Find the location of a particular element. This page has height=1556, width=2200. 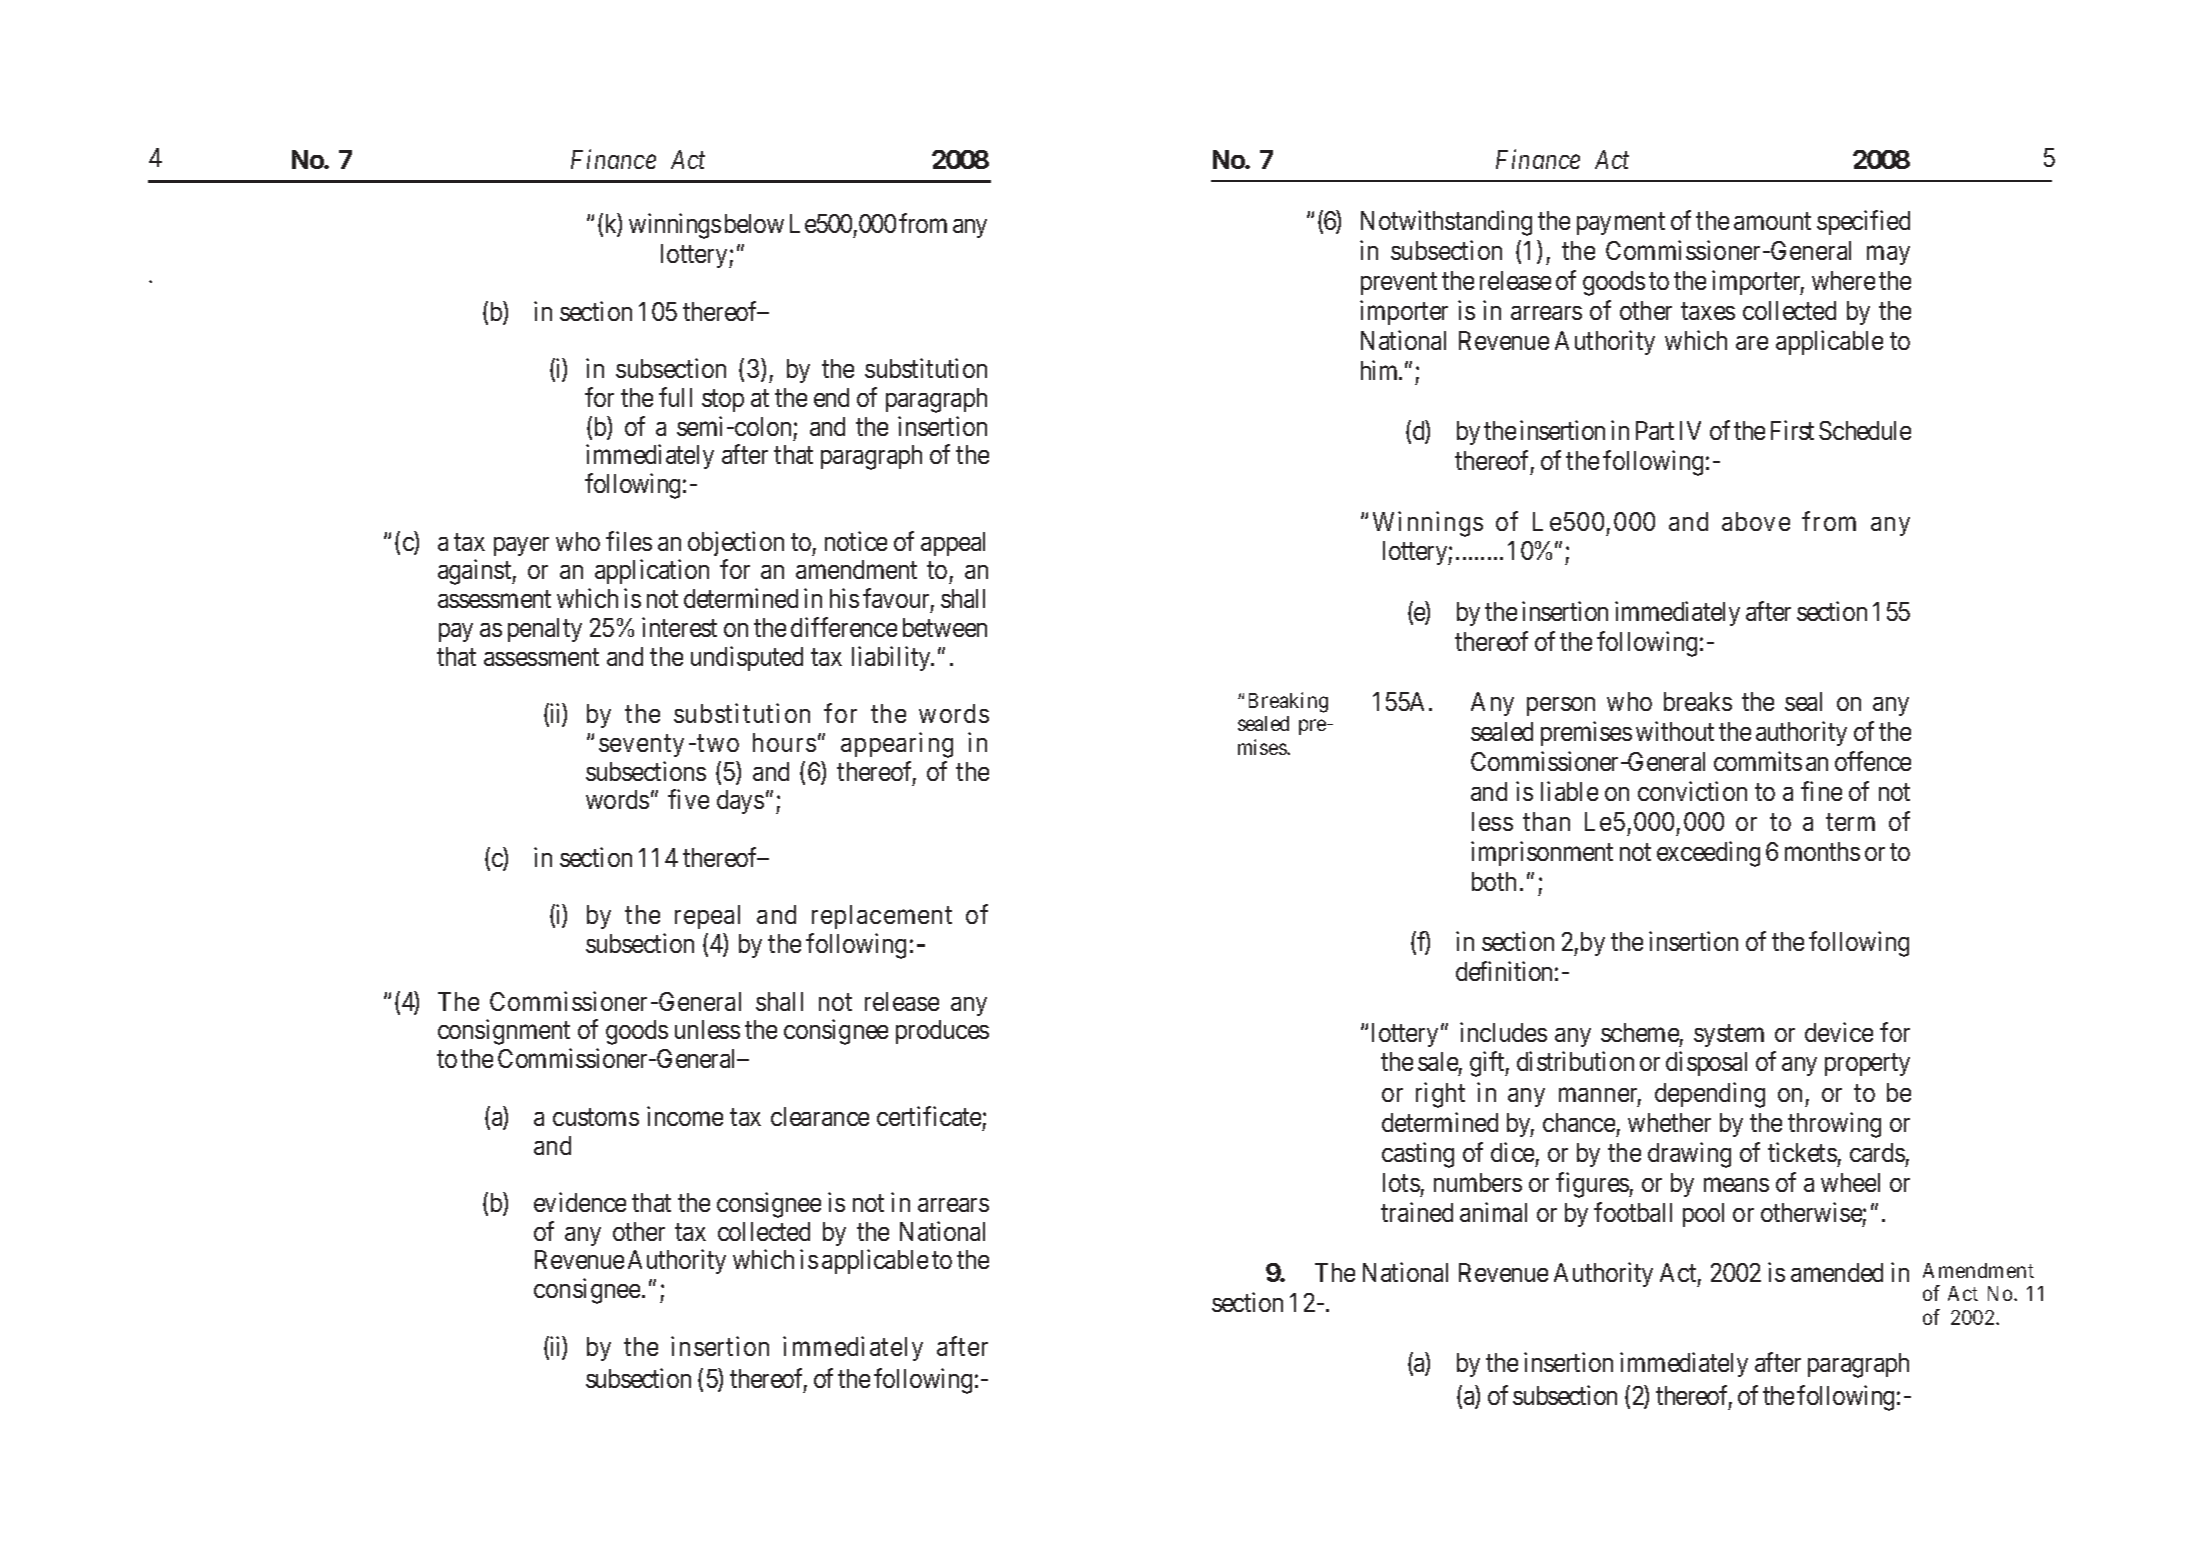

amount is located at coordinates (1772, 221).
